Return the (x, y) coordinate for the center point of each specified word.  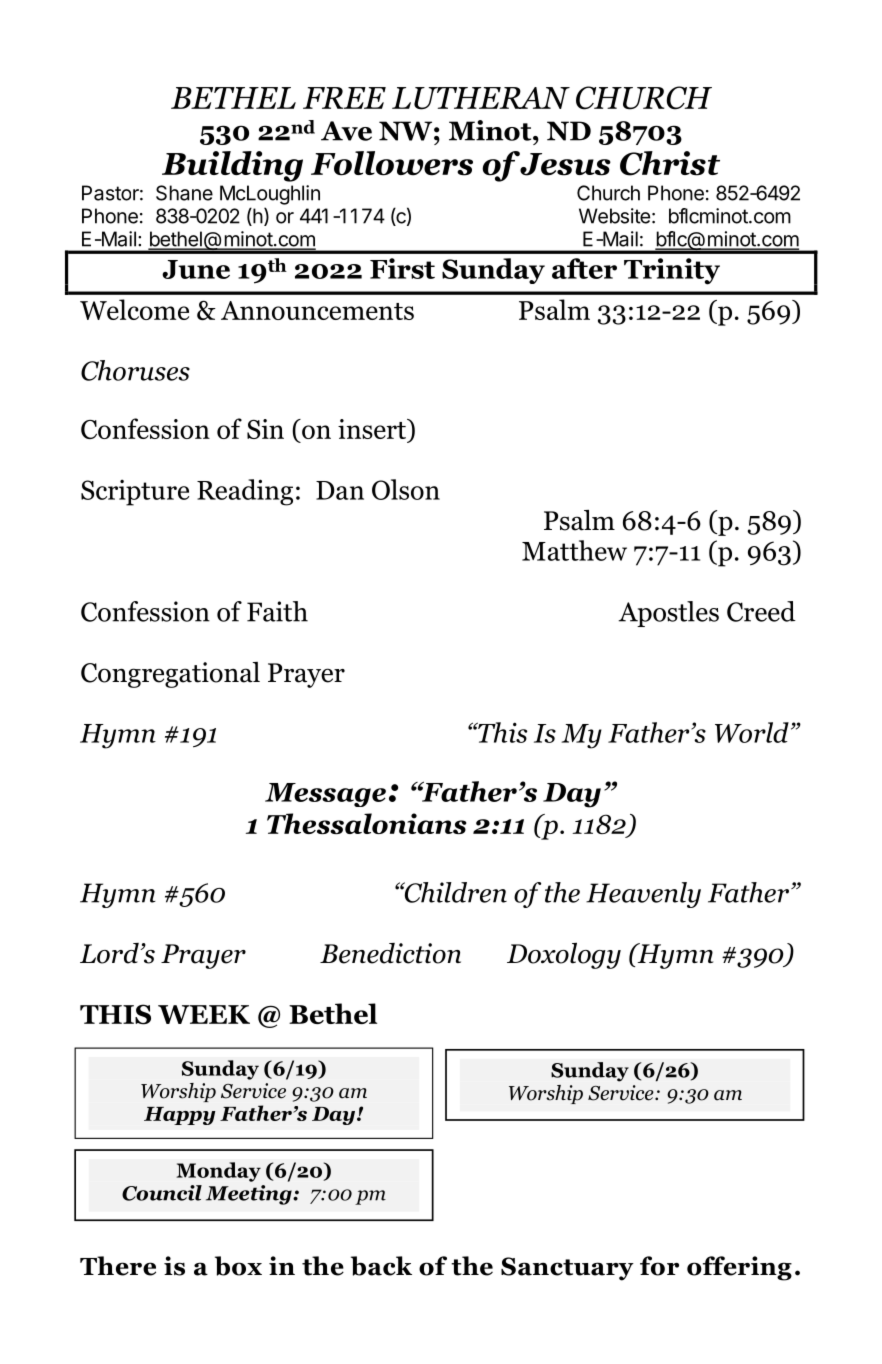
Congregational (170, 675)
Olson (406, 489)
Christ (670, 163)
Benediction (390, 953)
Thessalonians (367, 823)
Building (232, 166)
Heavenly (643, 895)
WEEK (204, 1014)
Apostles (668, 614)
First (402, 268)
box (238, 1266)
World (752, 732)
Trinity (672, 271)
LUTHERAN (481, 98)
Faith (277, 611)
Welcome (134, 309)
